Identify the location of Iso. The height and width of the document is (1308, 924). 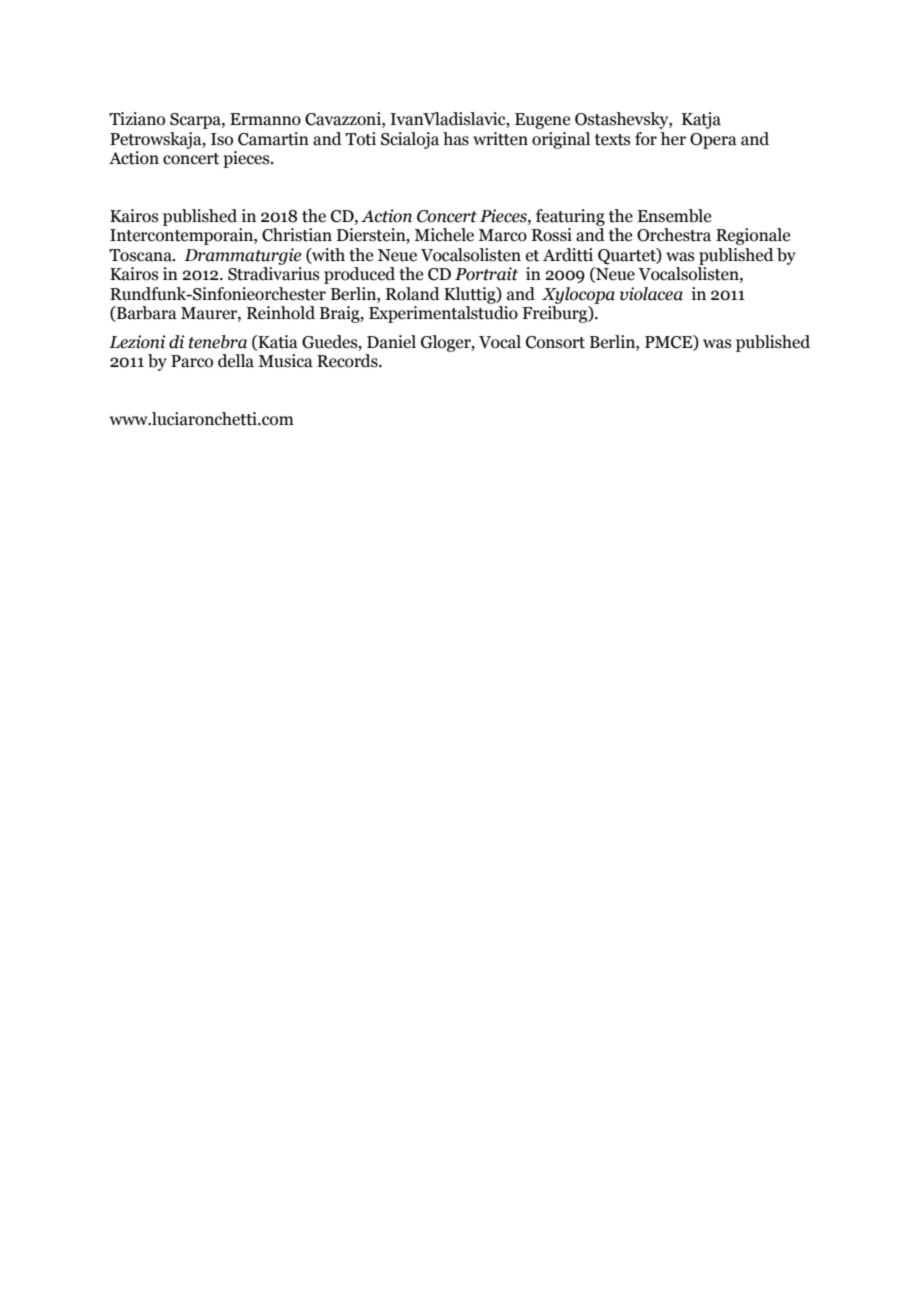
(222, 139).
